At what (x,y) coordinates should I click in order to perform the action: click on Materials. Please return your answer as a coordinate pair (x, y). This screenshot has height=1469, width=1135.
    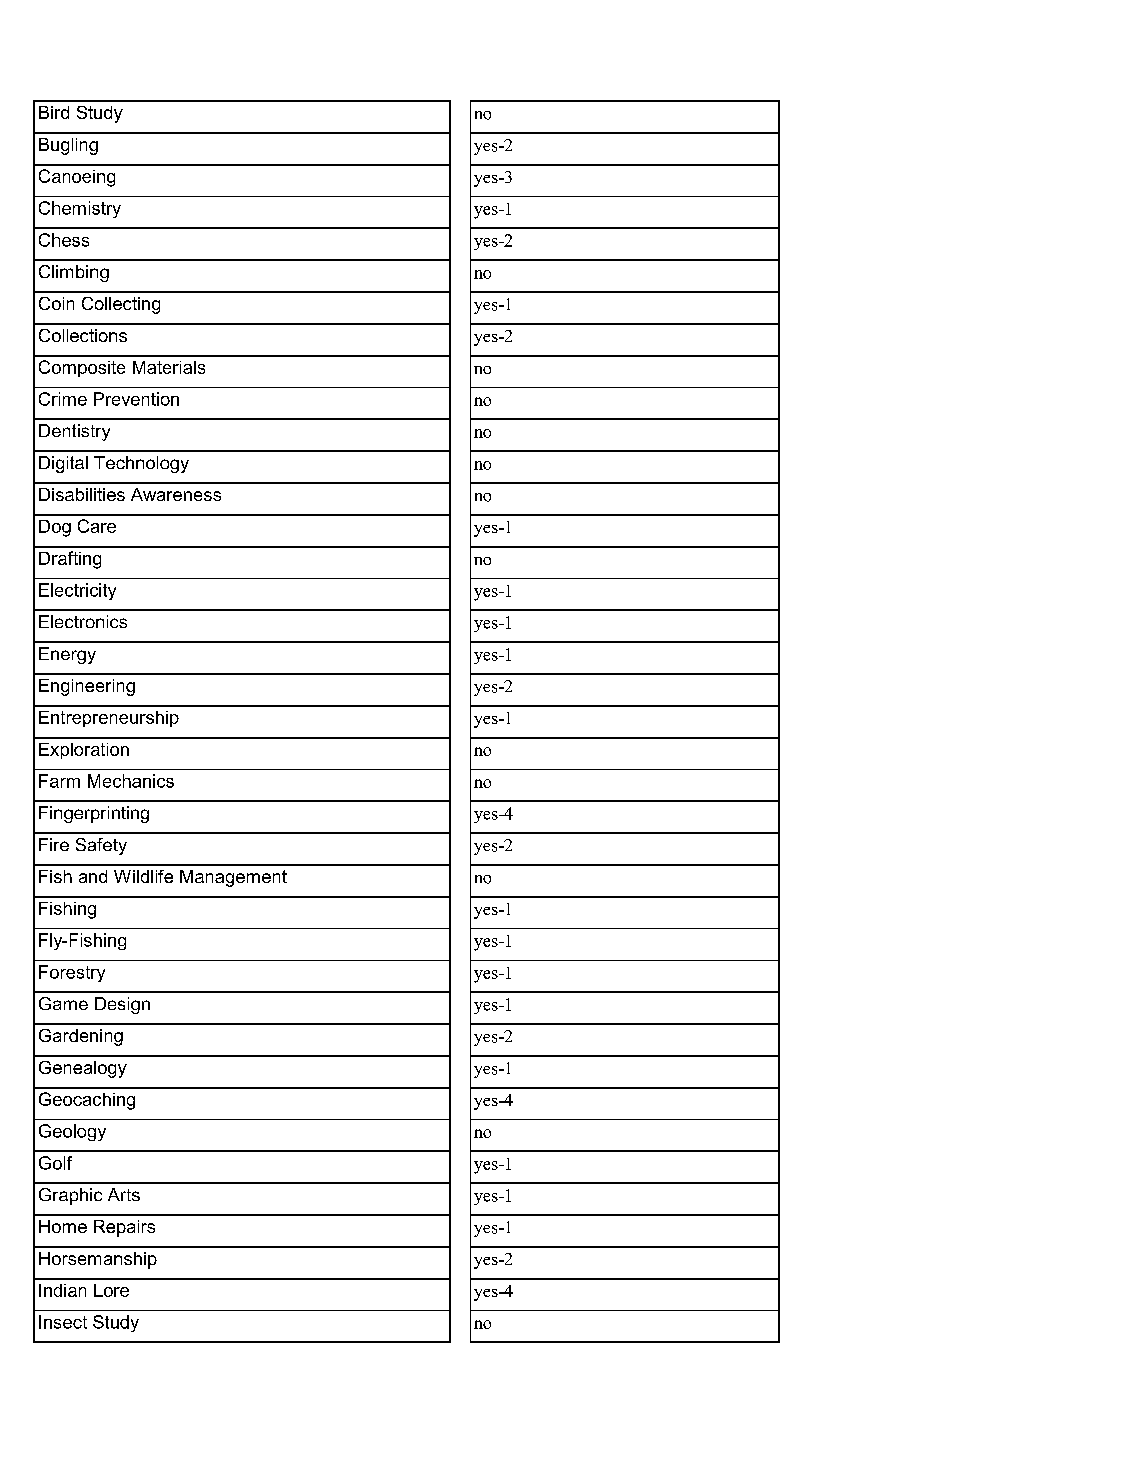
    Looking at the image, I should click on (169, 367).
